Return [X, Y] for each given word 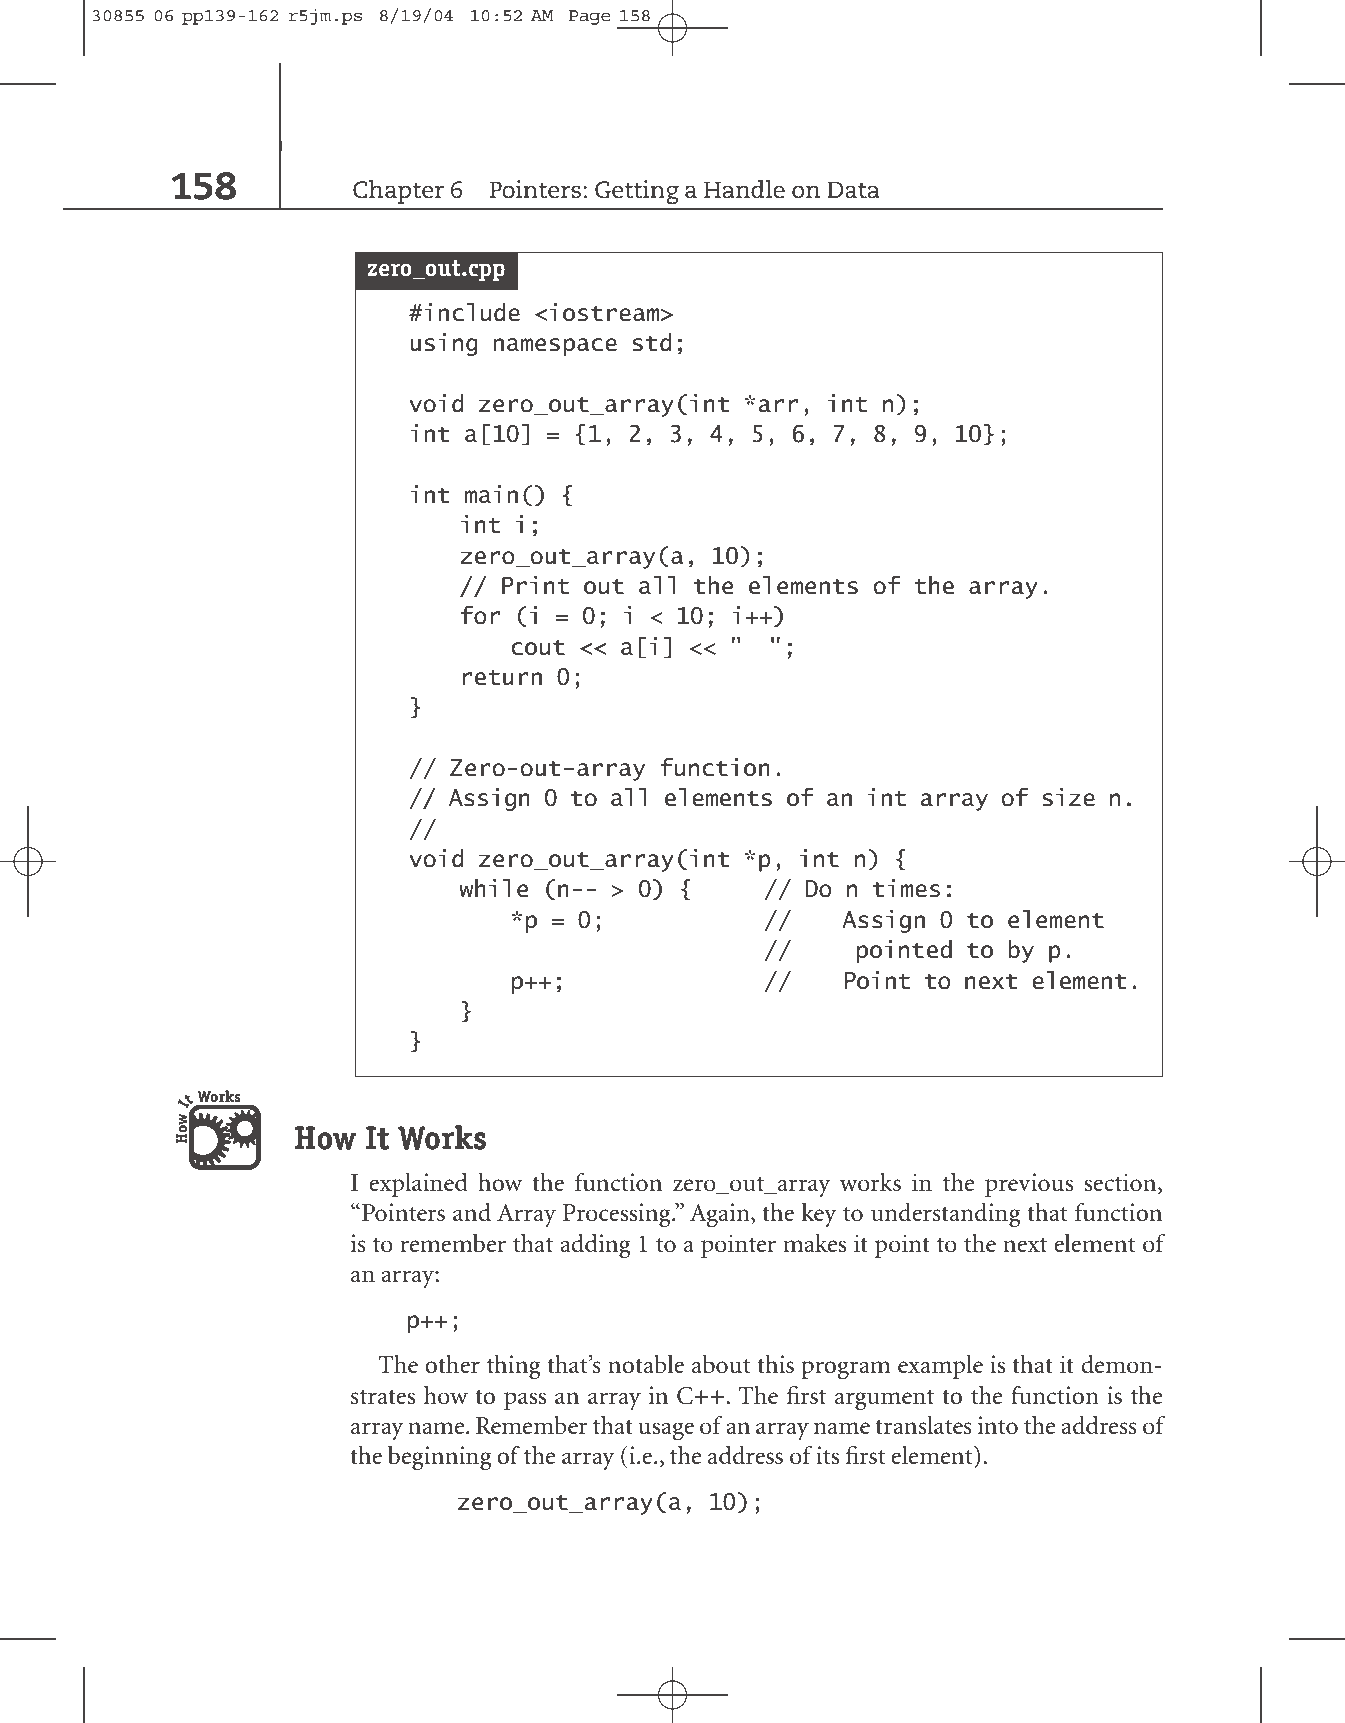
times [906, 888]
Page [590, 17]
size [1068, 797]
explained [418, 1185]
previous [1029, 1185]
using [444, 344]
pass [525, 1401]
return [502, 678]
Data [853, 190]
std [652, 342]
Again [721, 1215]
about [721, 1364]
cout [538, 648]
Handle [744, 189]
